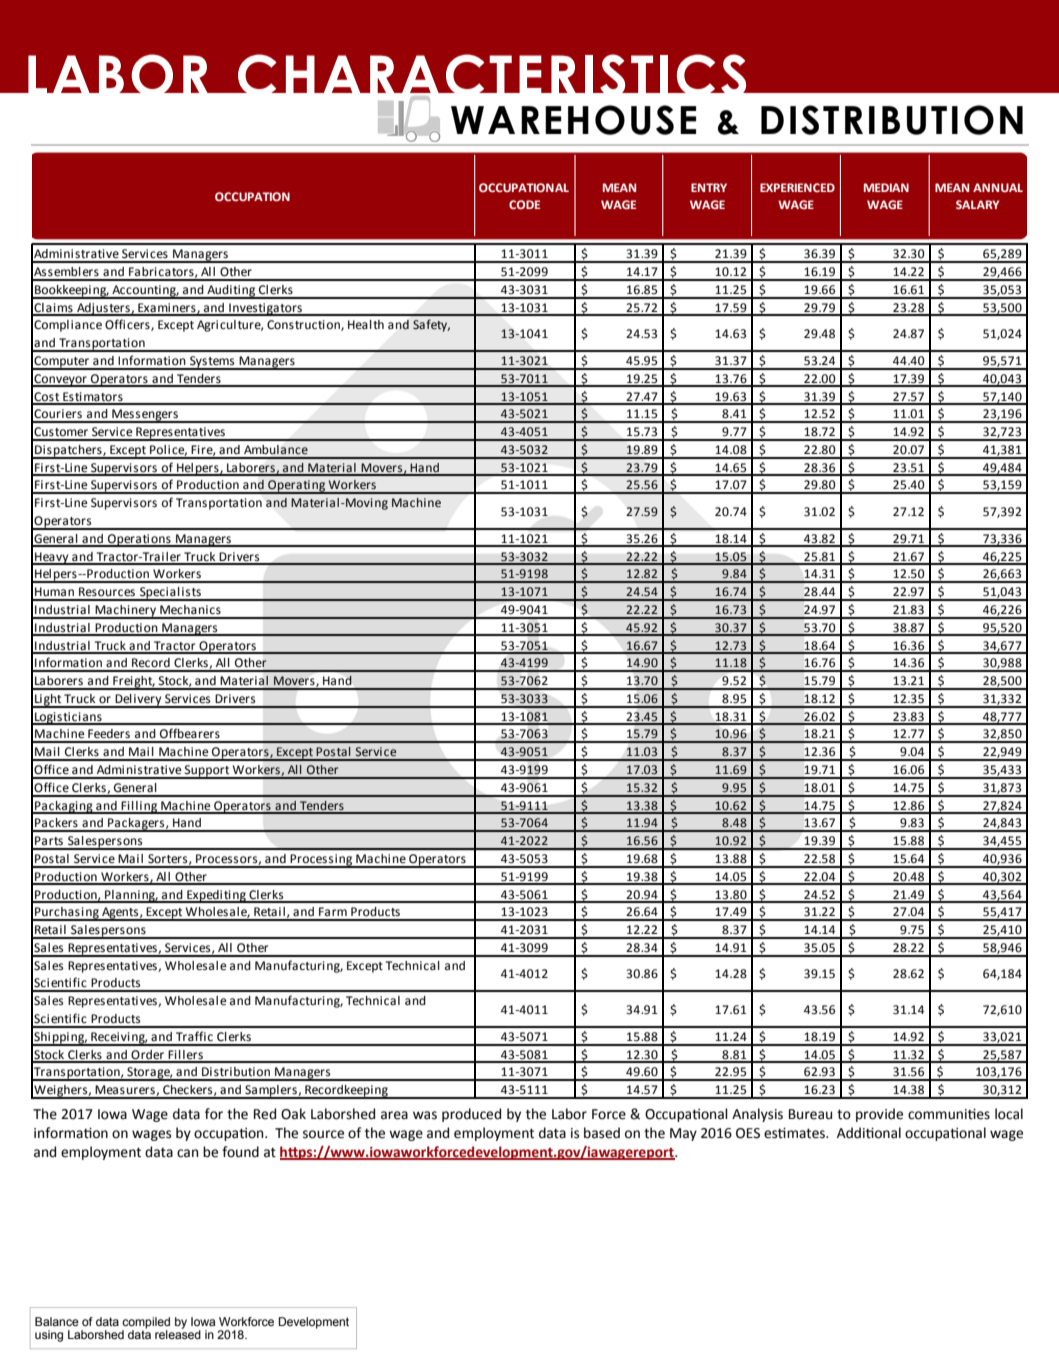 The width and height of the screenshot is (1059, 1371). I want to click on WAREHOUSE, so click(573, 120).
